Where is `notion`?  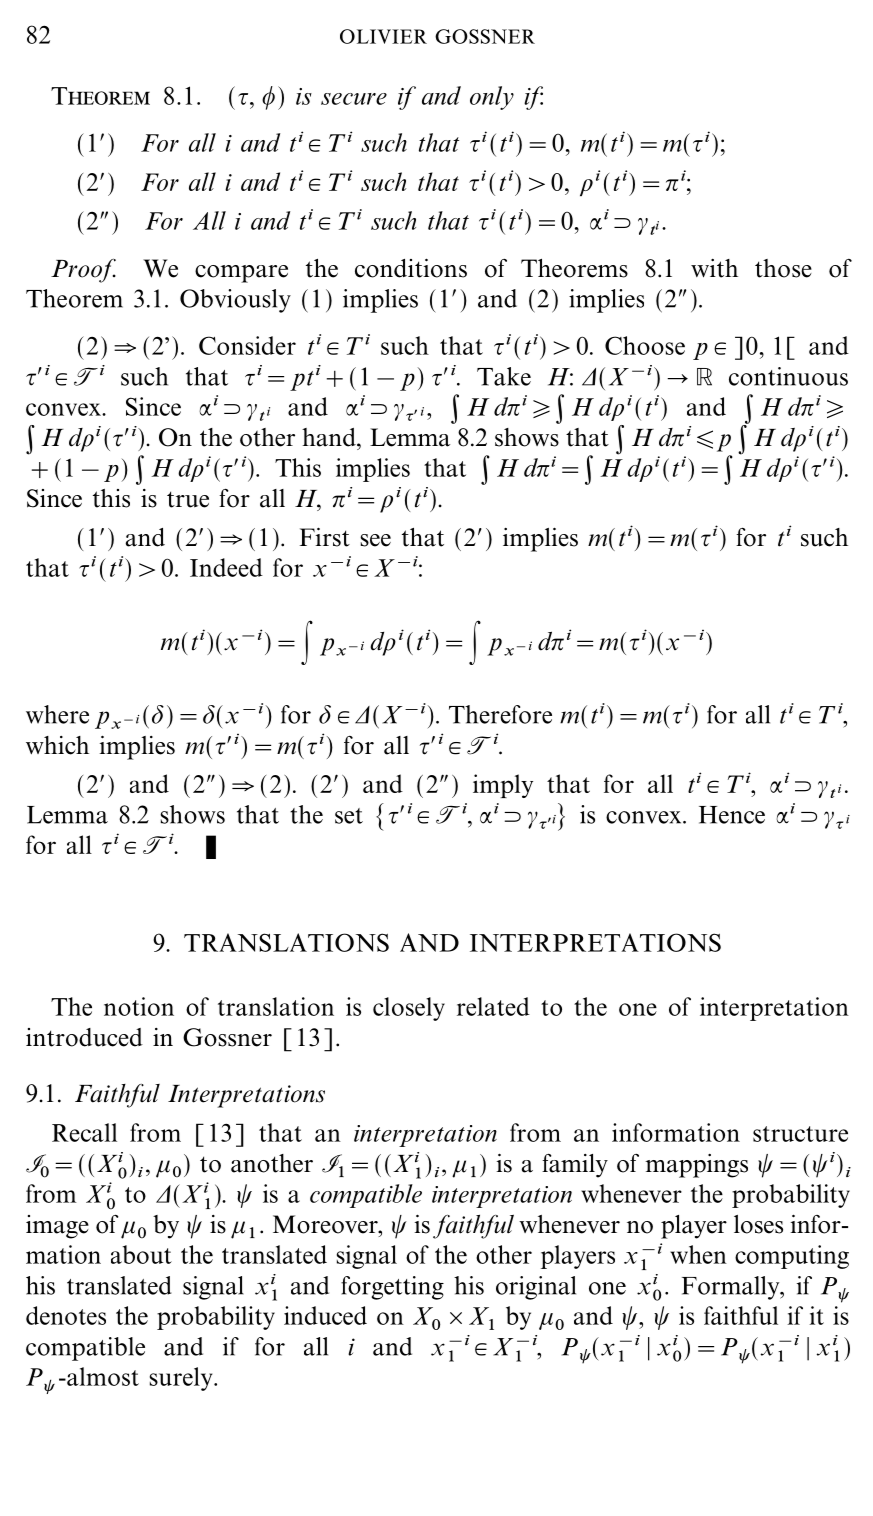 notion is located at coordinates (139, 1006).
